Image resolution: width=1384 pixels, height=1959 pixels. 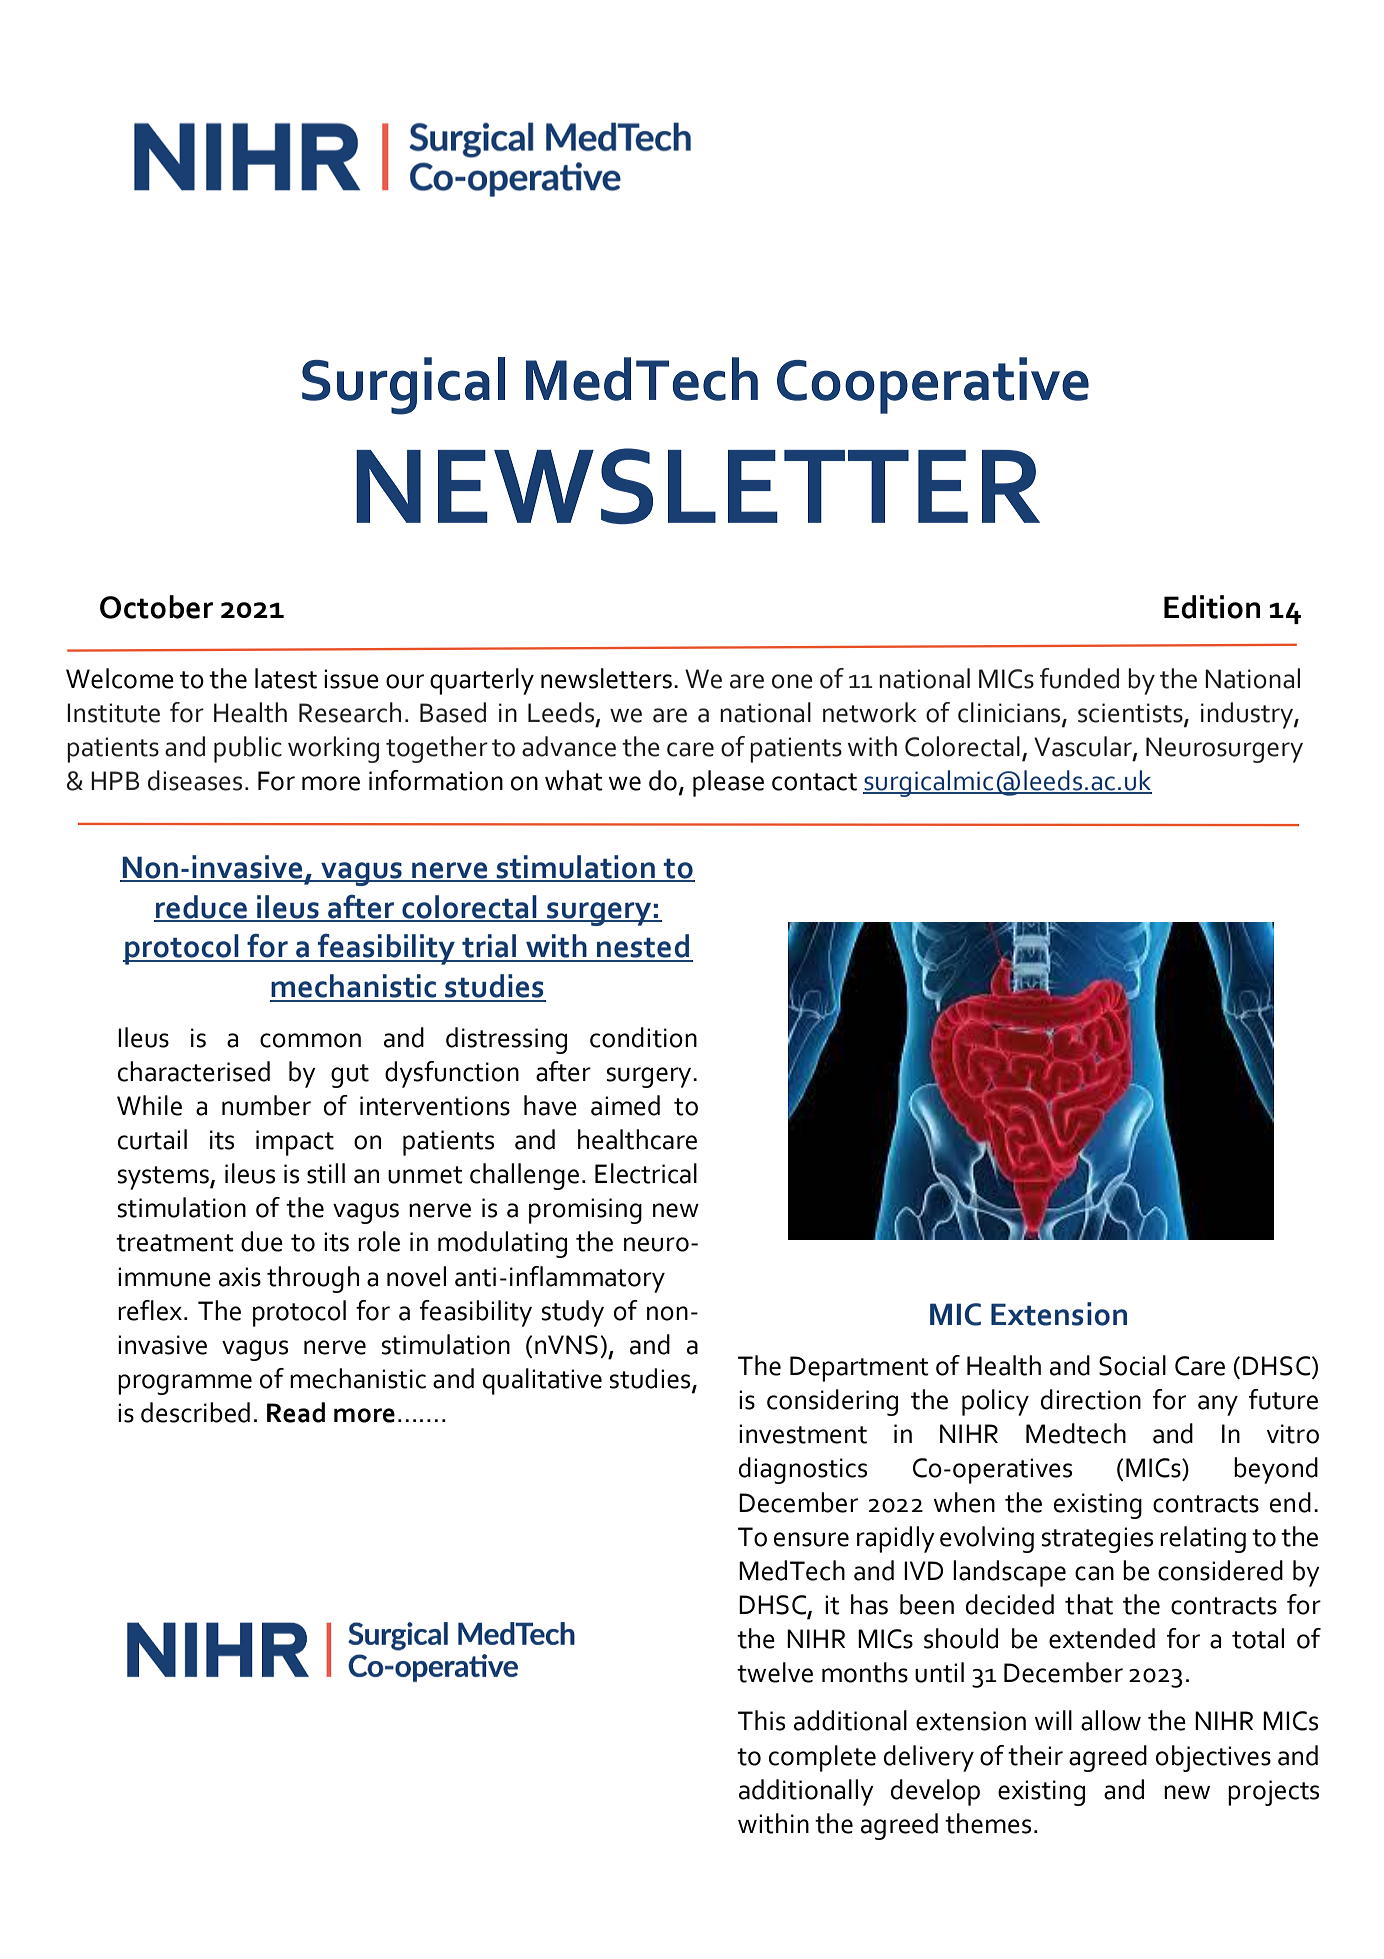 What do you see at coordinates (822, 1758) in the page?
I see `complete` at bounding box center [822, 1758].
